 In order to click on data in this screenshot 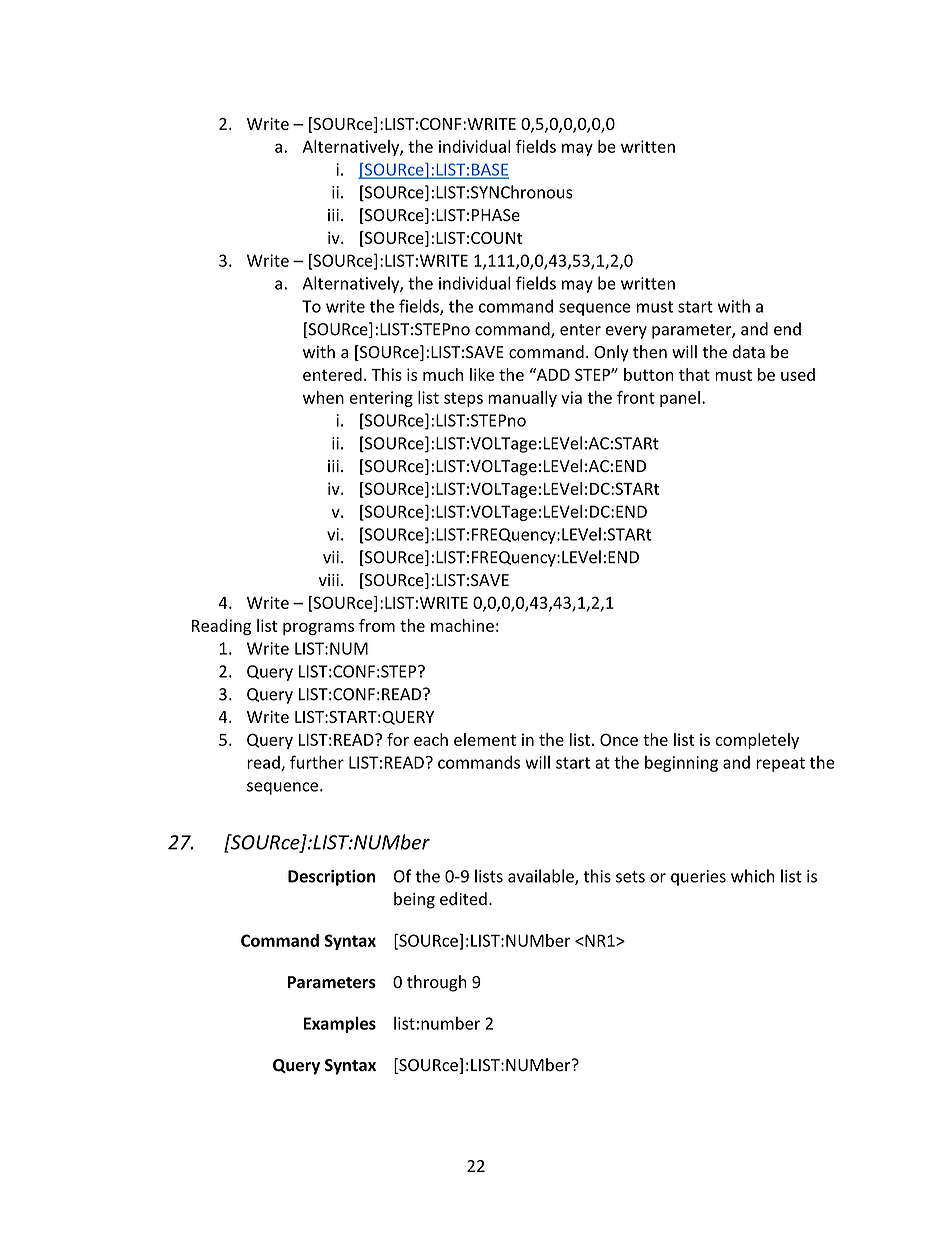, I will do `click(749, 352)`.
